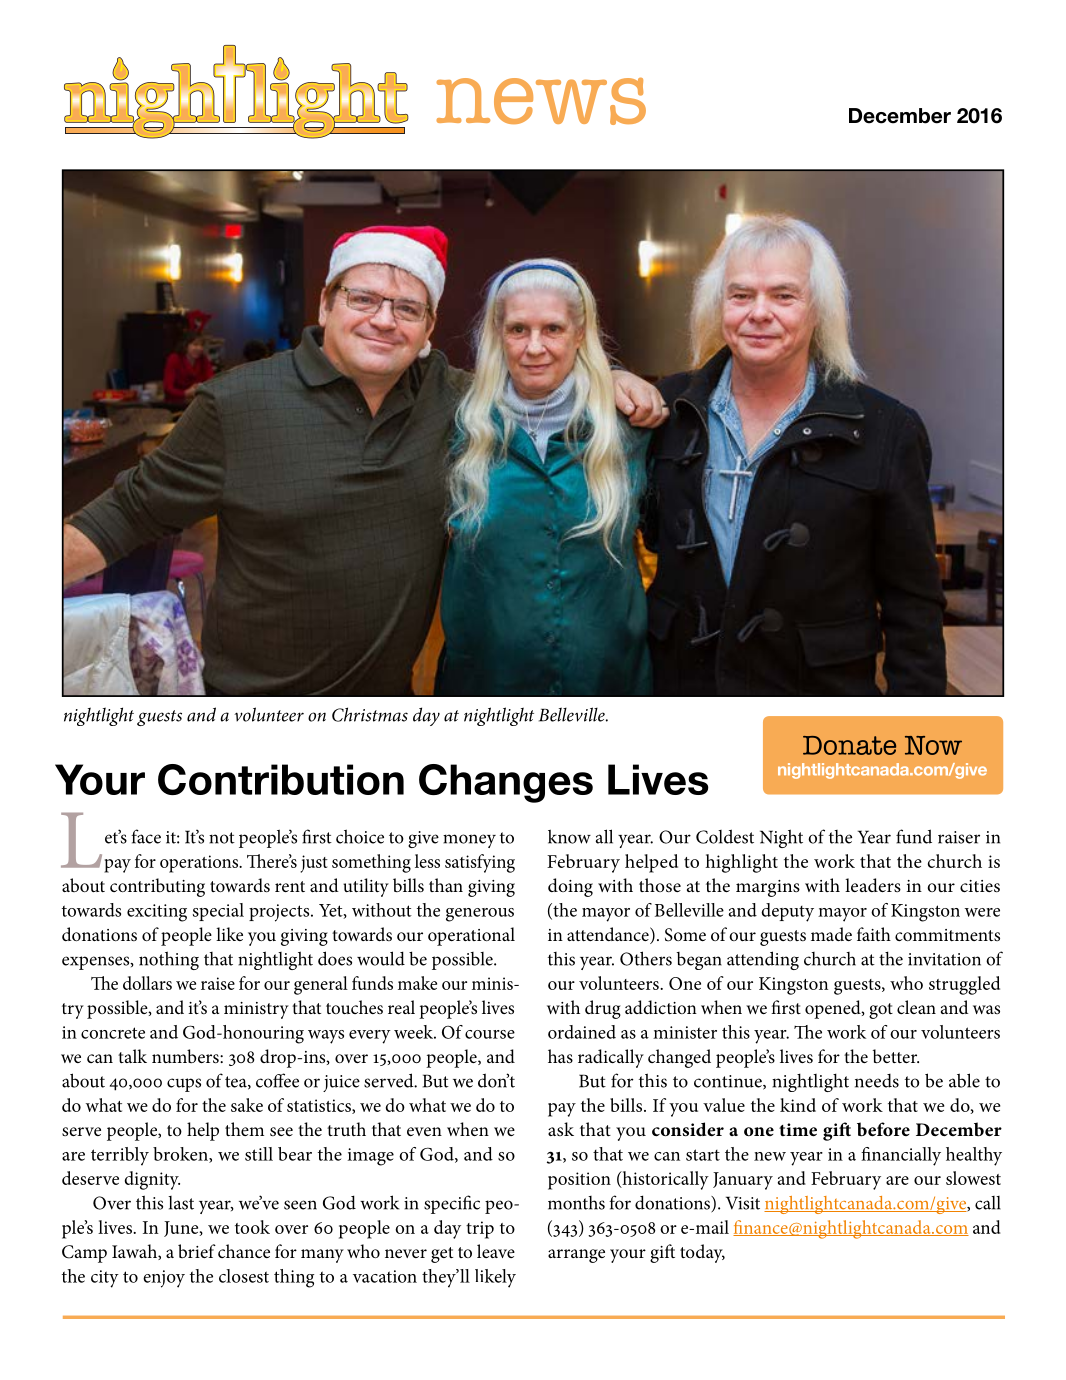  What do you see at coordinates (496, 1251) in the document?
I see `leave` at bounding box center [496, 1251].
